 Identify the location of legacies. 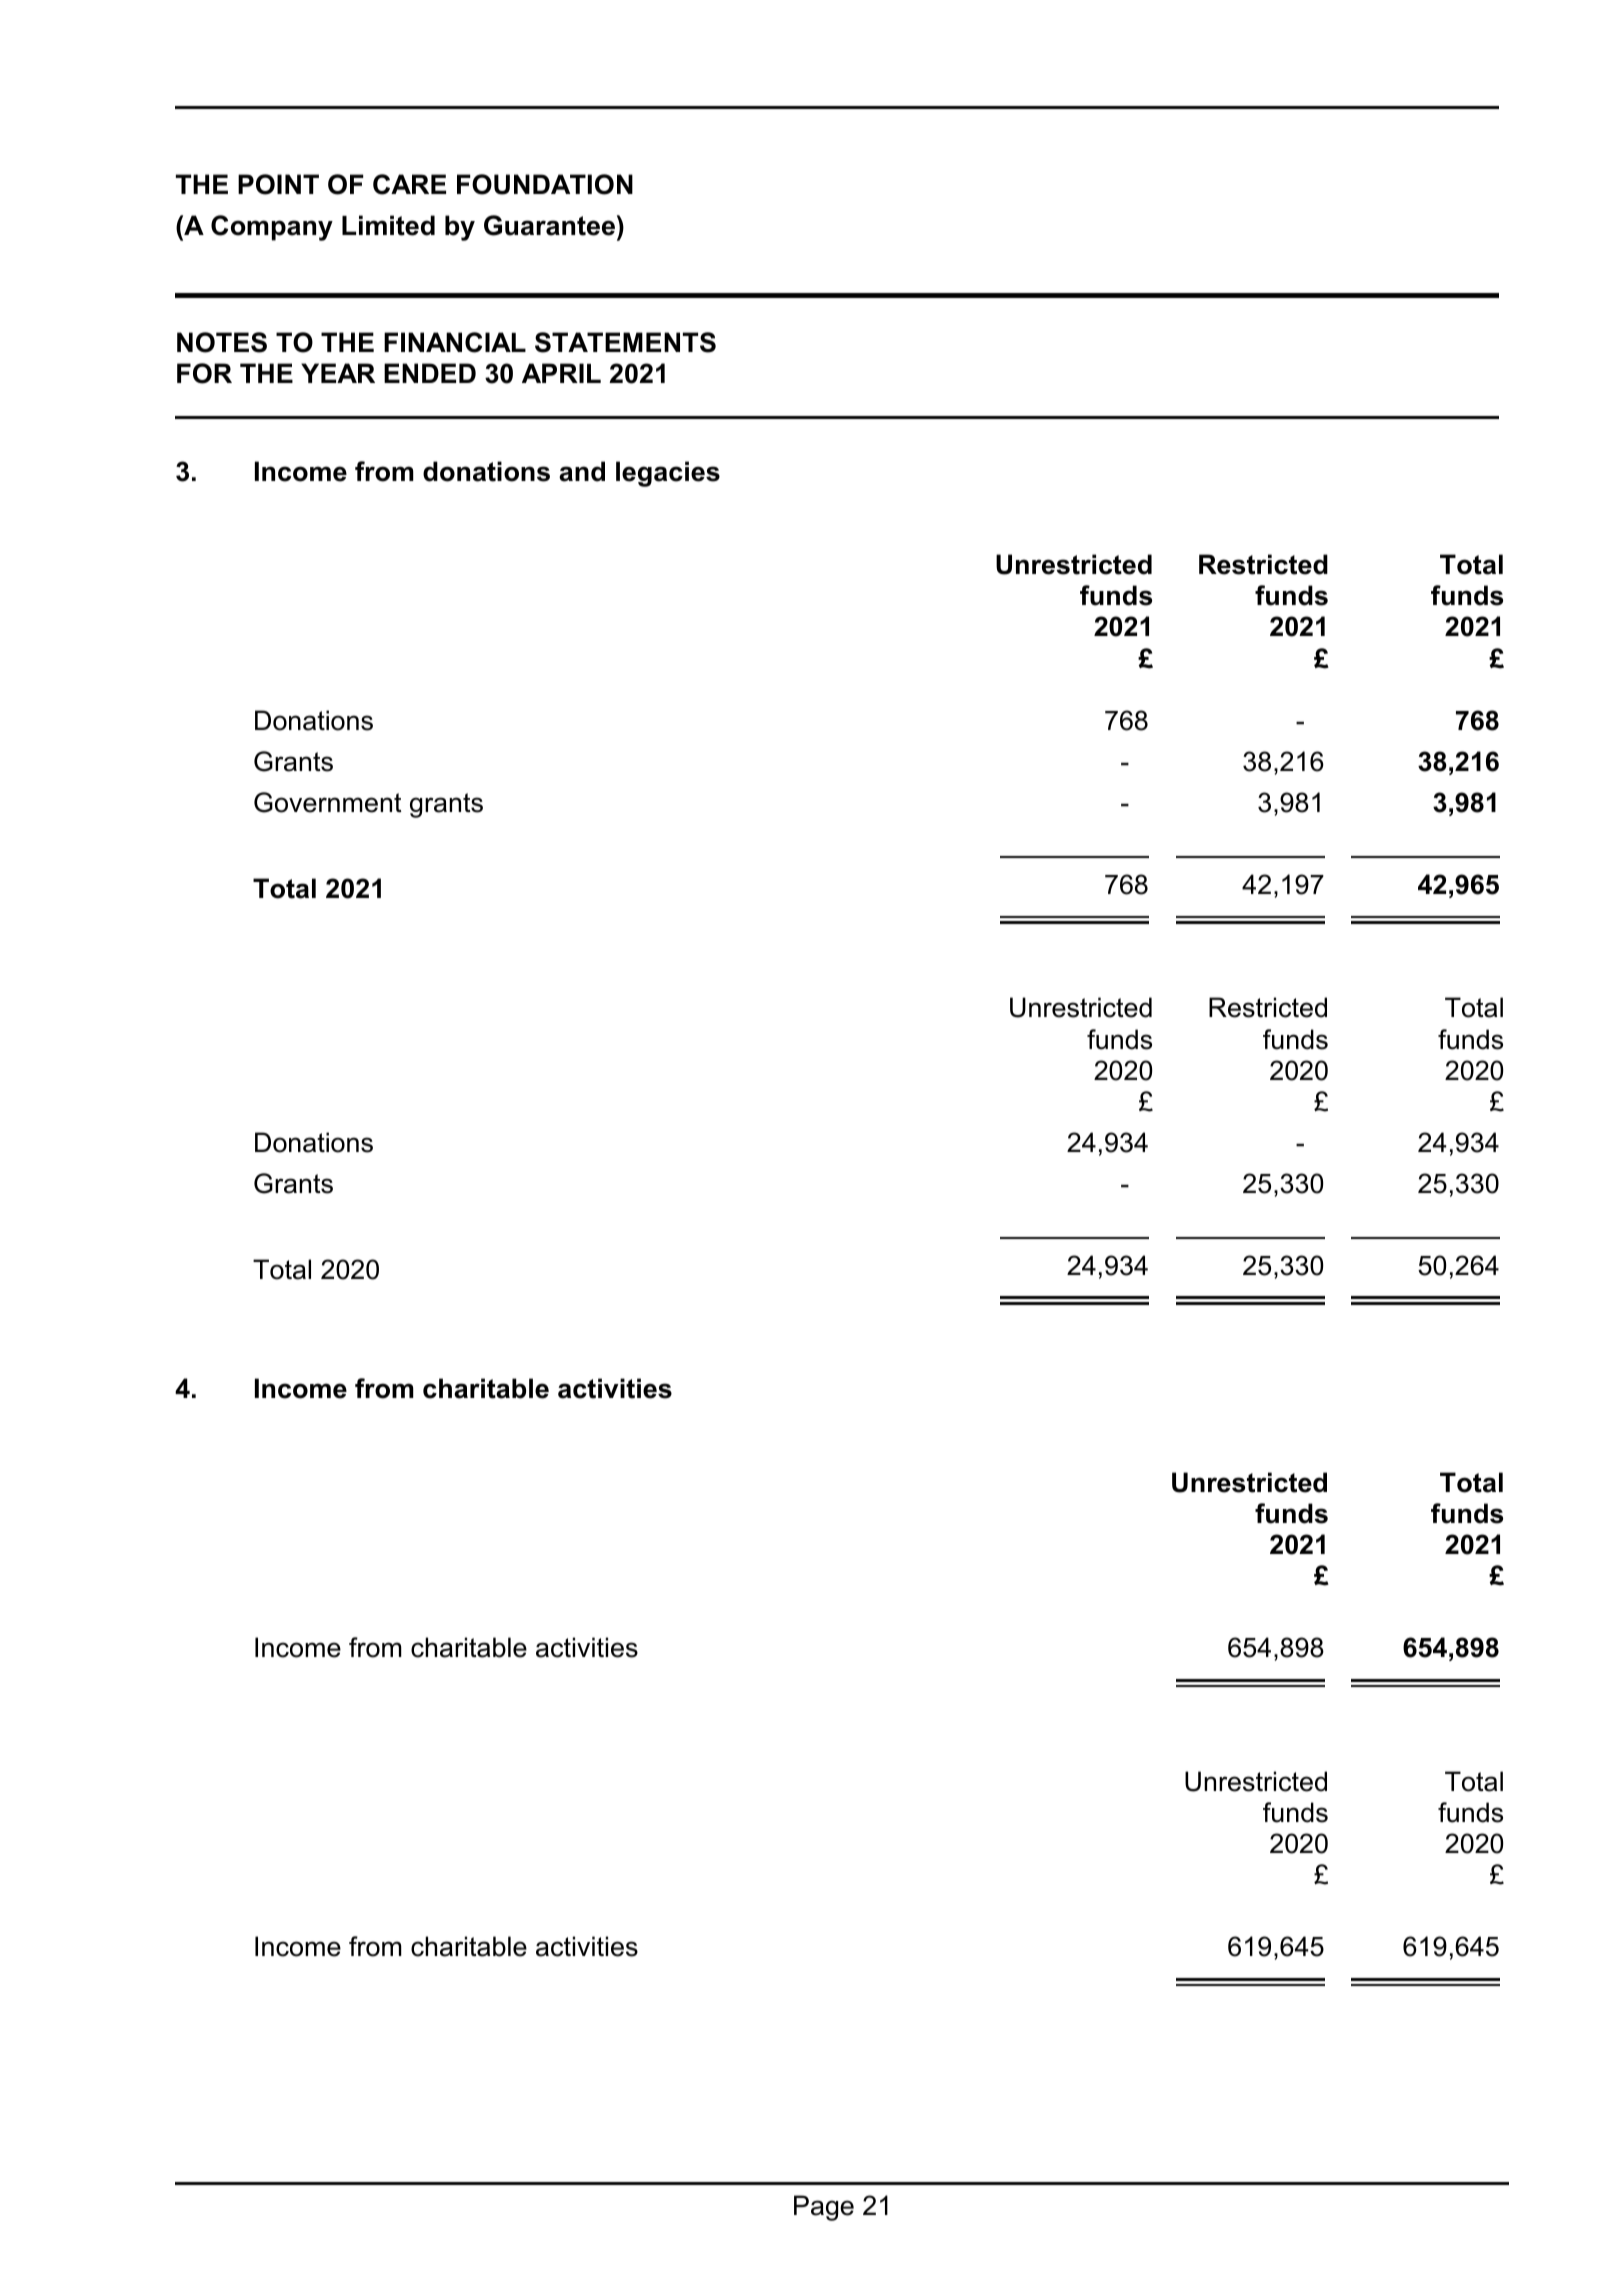
(668, 474).
